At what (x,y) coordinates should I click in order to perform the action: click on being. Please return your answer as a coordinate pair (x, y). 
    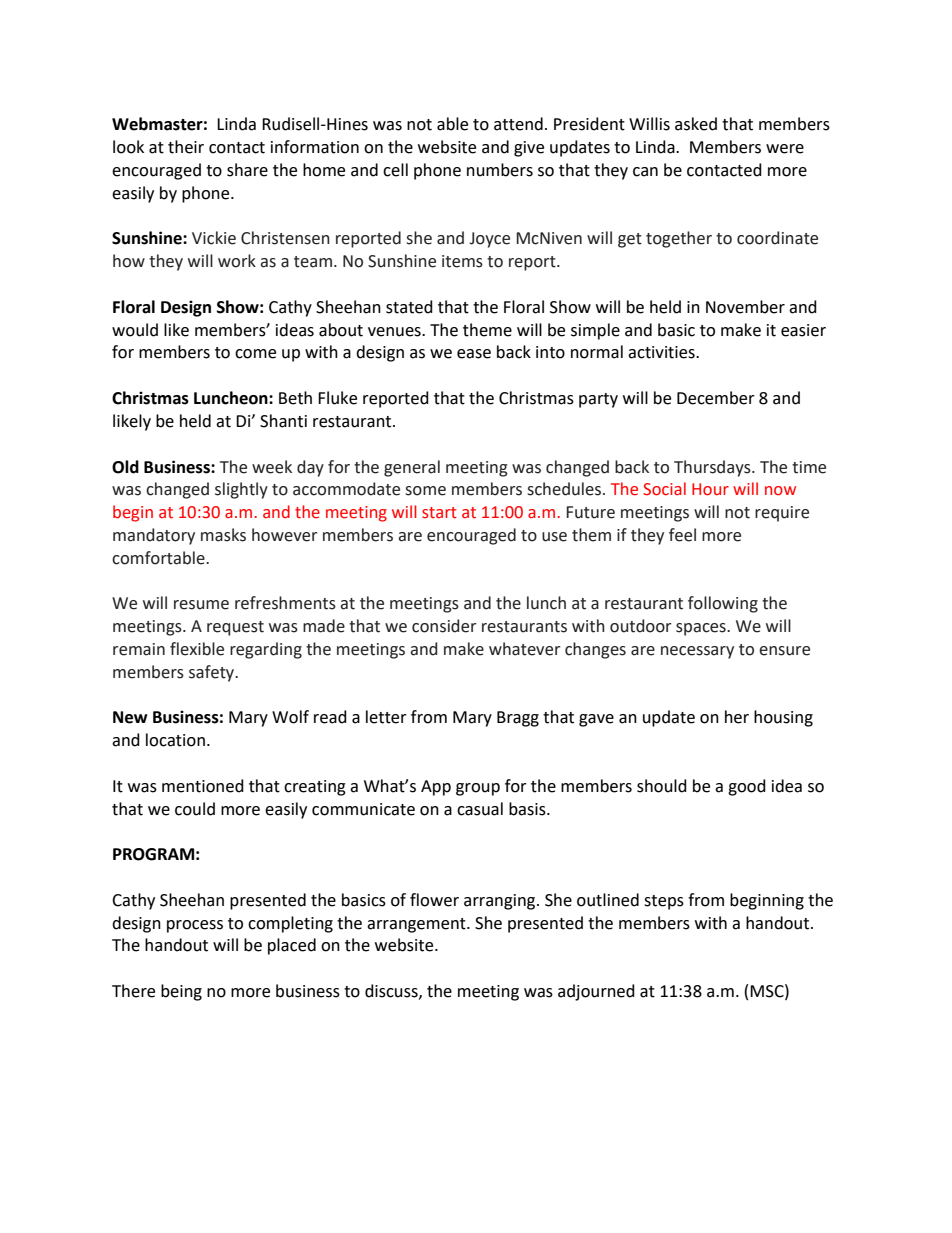
    Looking at the image, I should click on (181, 992).
